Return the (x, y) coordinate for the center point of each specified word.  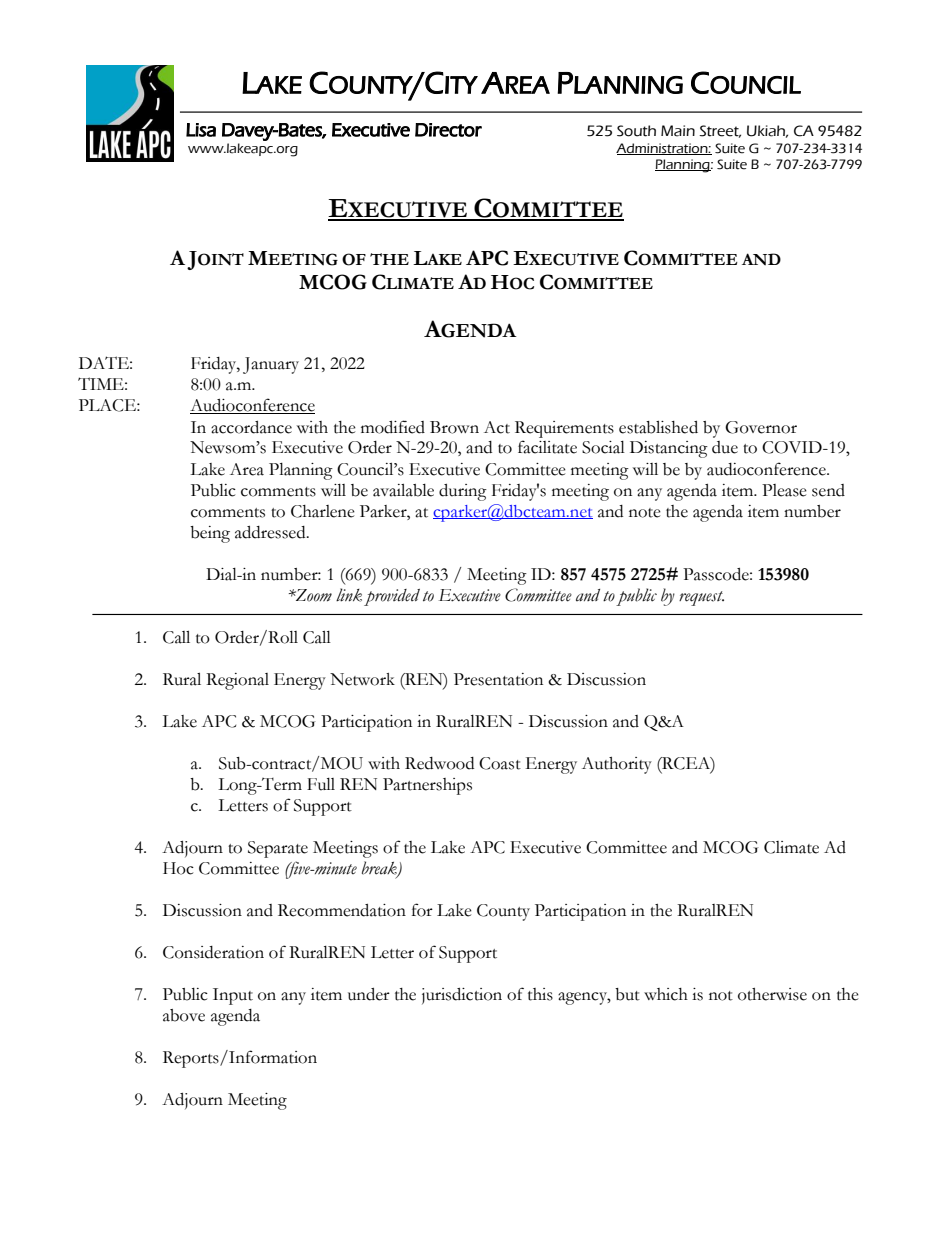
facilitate (547, 447)
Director (448, 130)
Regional (237, 681)
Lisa (201, 130)
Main (678, 131)
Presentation (498, 679)
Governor (761, 427)
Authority (617, 765)
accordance (251, 427)
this (540, 994)
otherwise (772, 994)
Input (233, 996)
